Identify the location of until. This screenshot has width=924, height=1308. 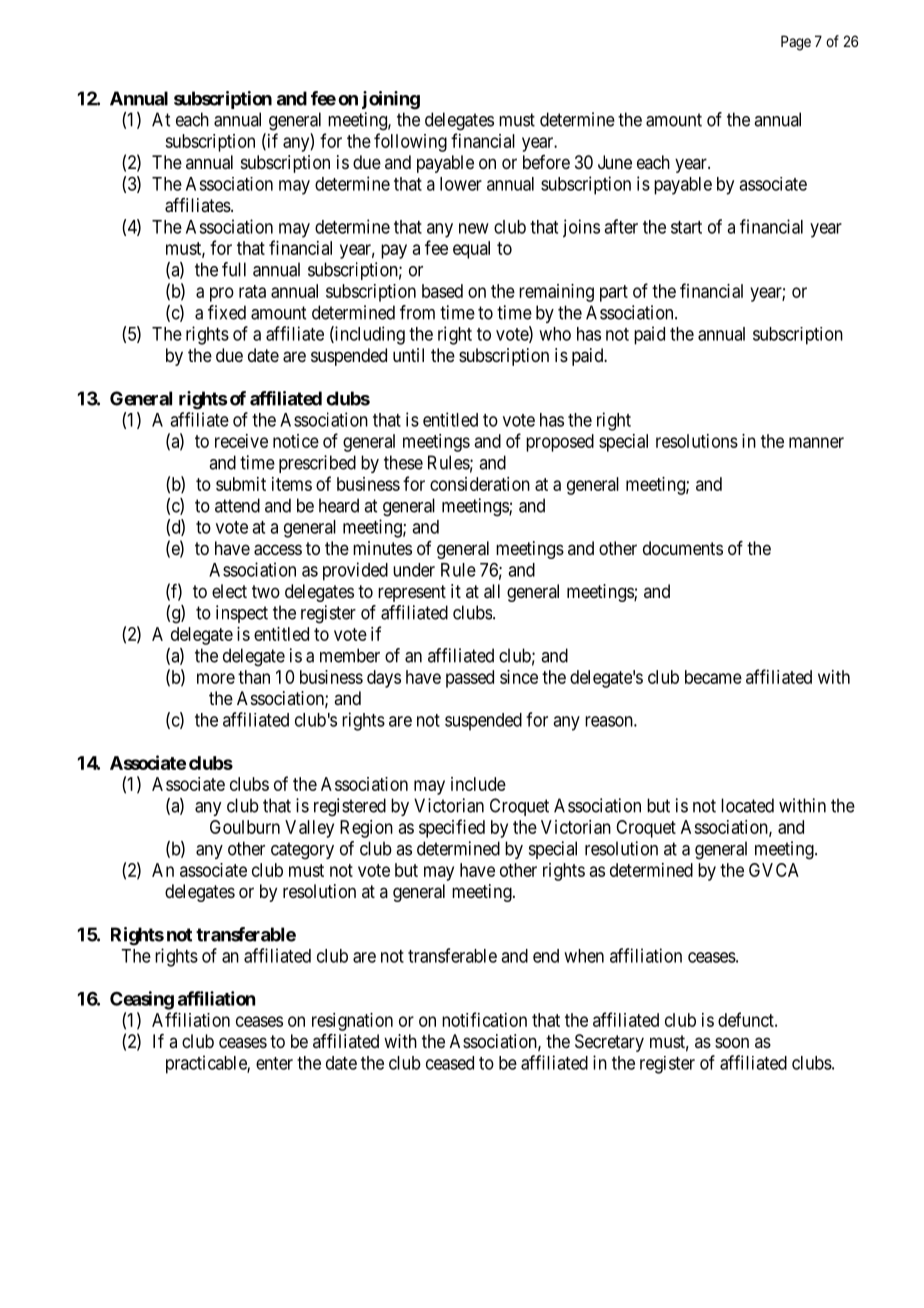
(408, 355).
